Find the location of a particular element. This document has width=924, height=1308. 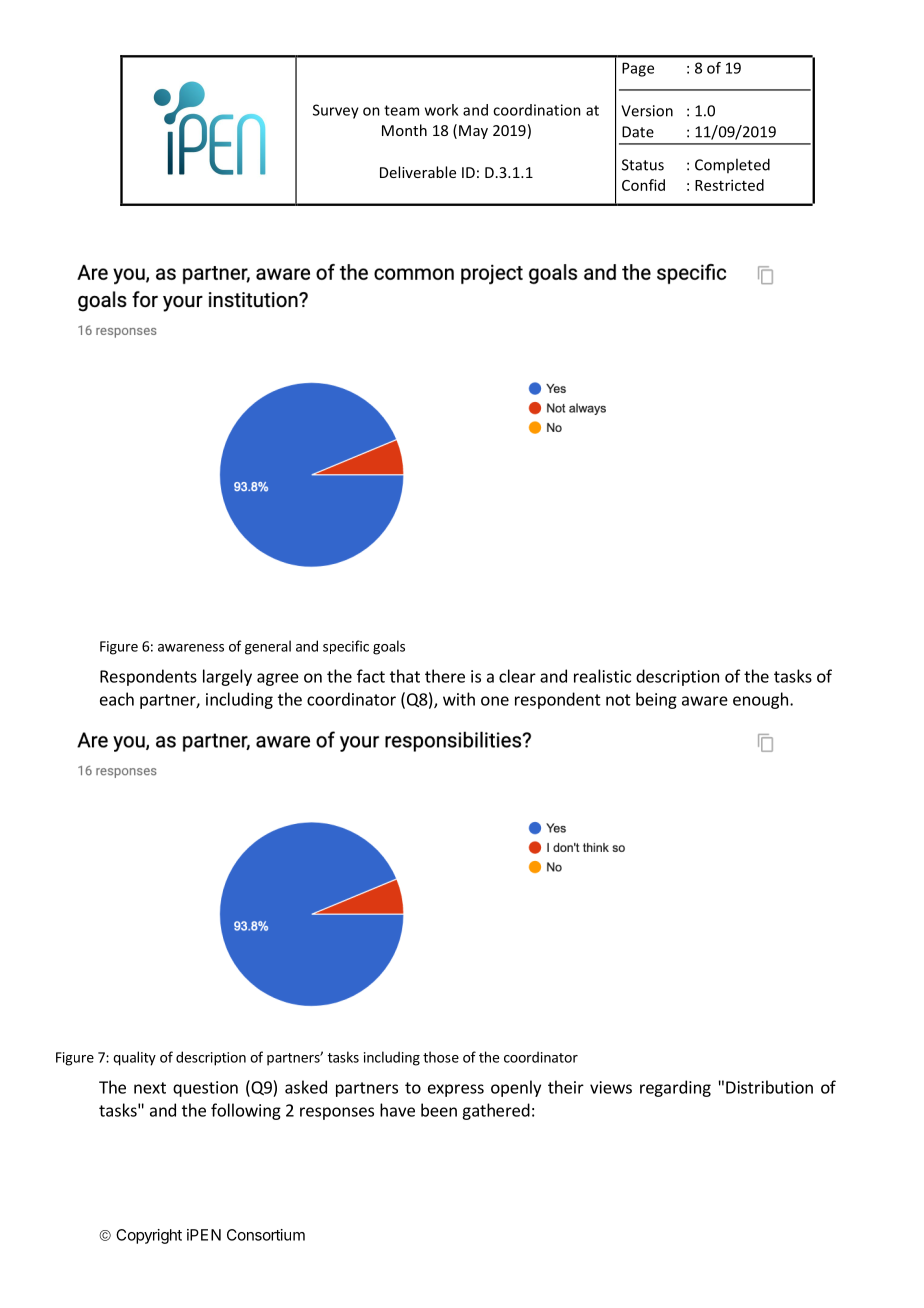

general is located at coordinates (268, 647).
